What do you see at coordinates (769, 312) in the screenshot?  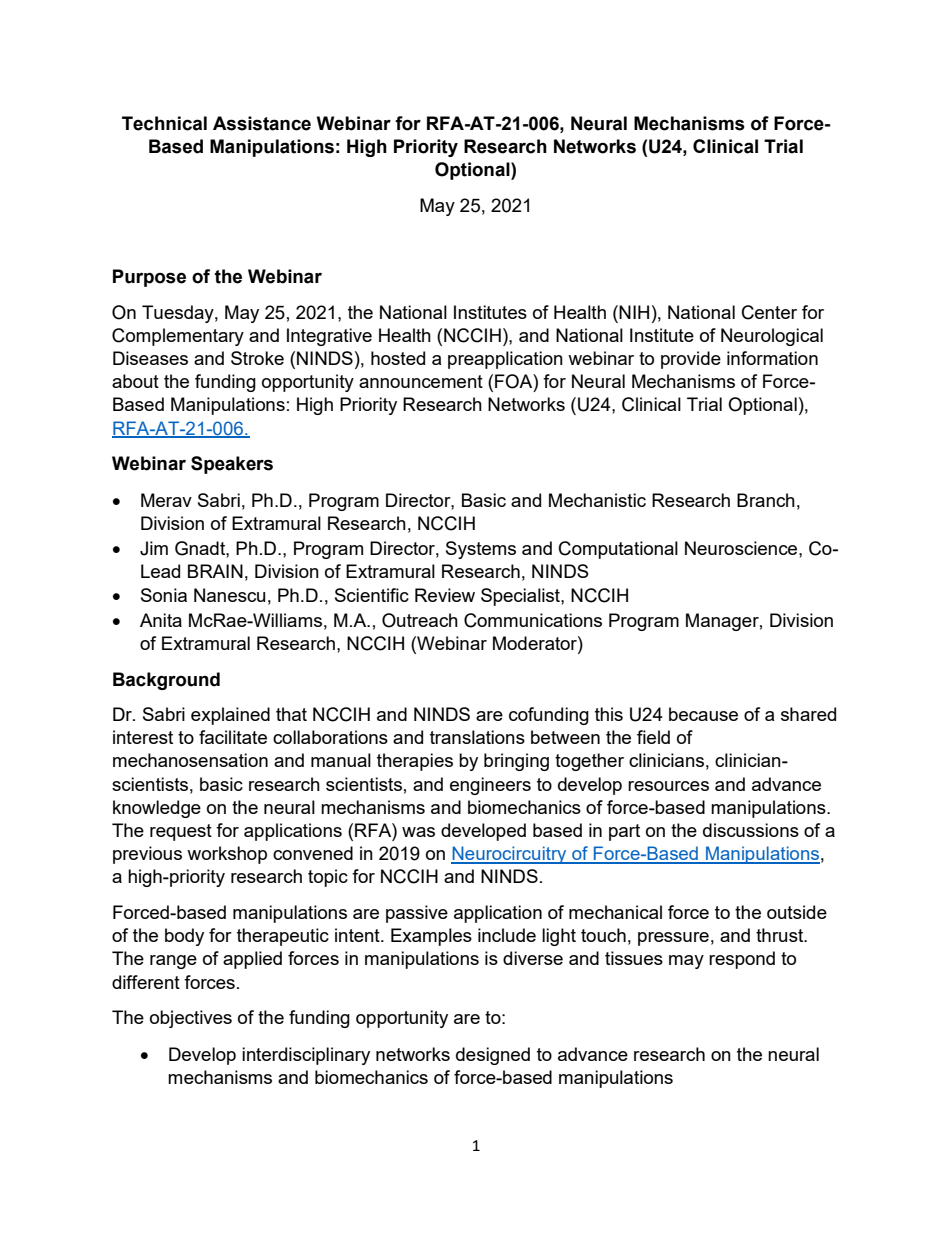 I see `Center` at bounding box center [769, 312].
